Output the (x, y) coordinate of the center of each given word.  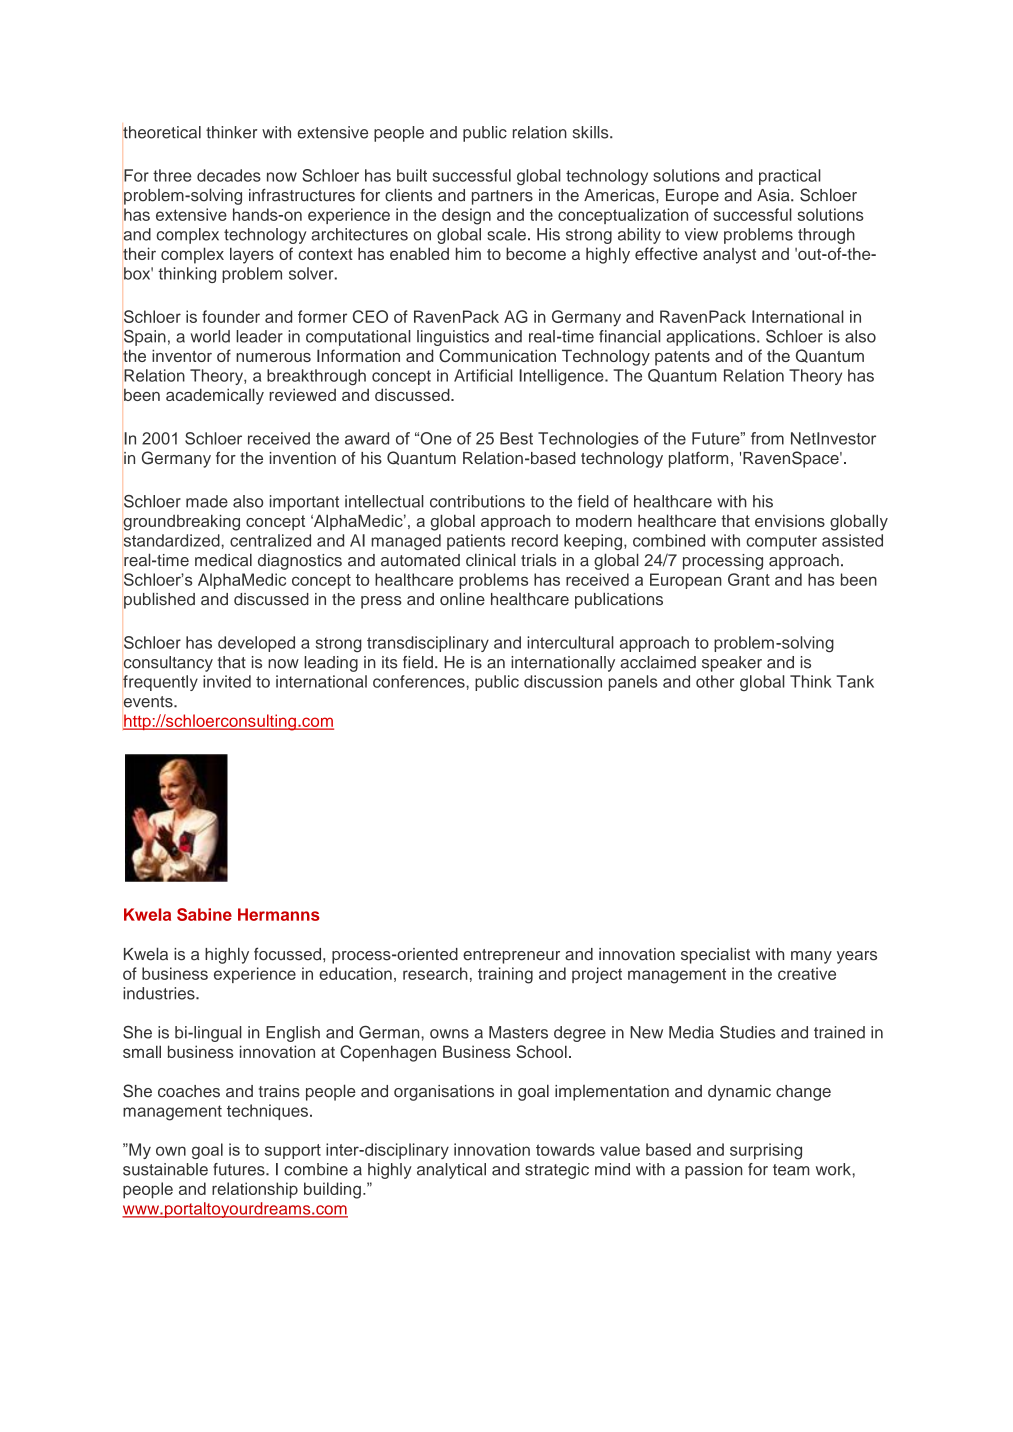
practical (790, 177)
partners (502, 197)
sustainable (165, 1169)
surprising (766, 1151)
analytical (451, 1171)
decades (229, 175)
